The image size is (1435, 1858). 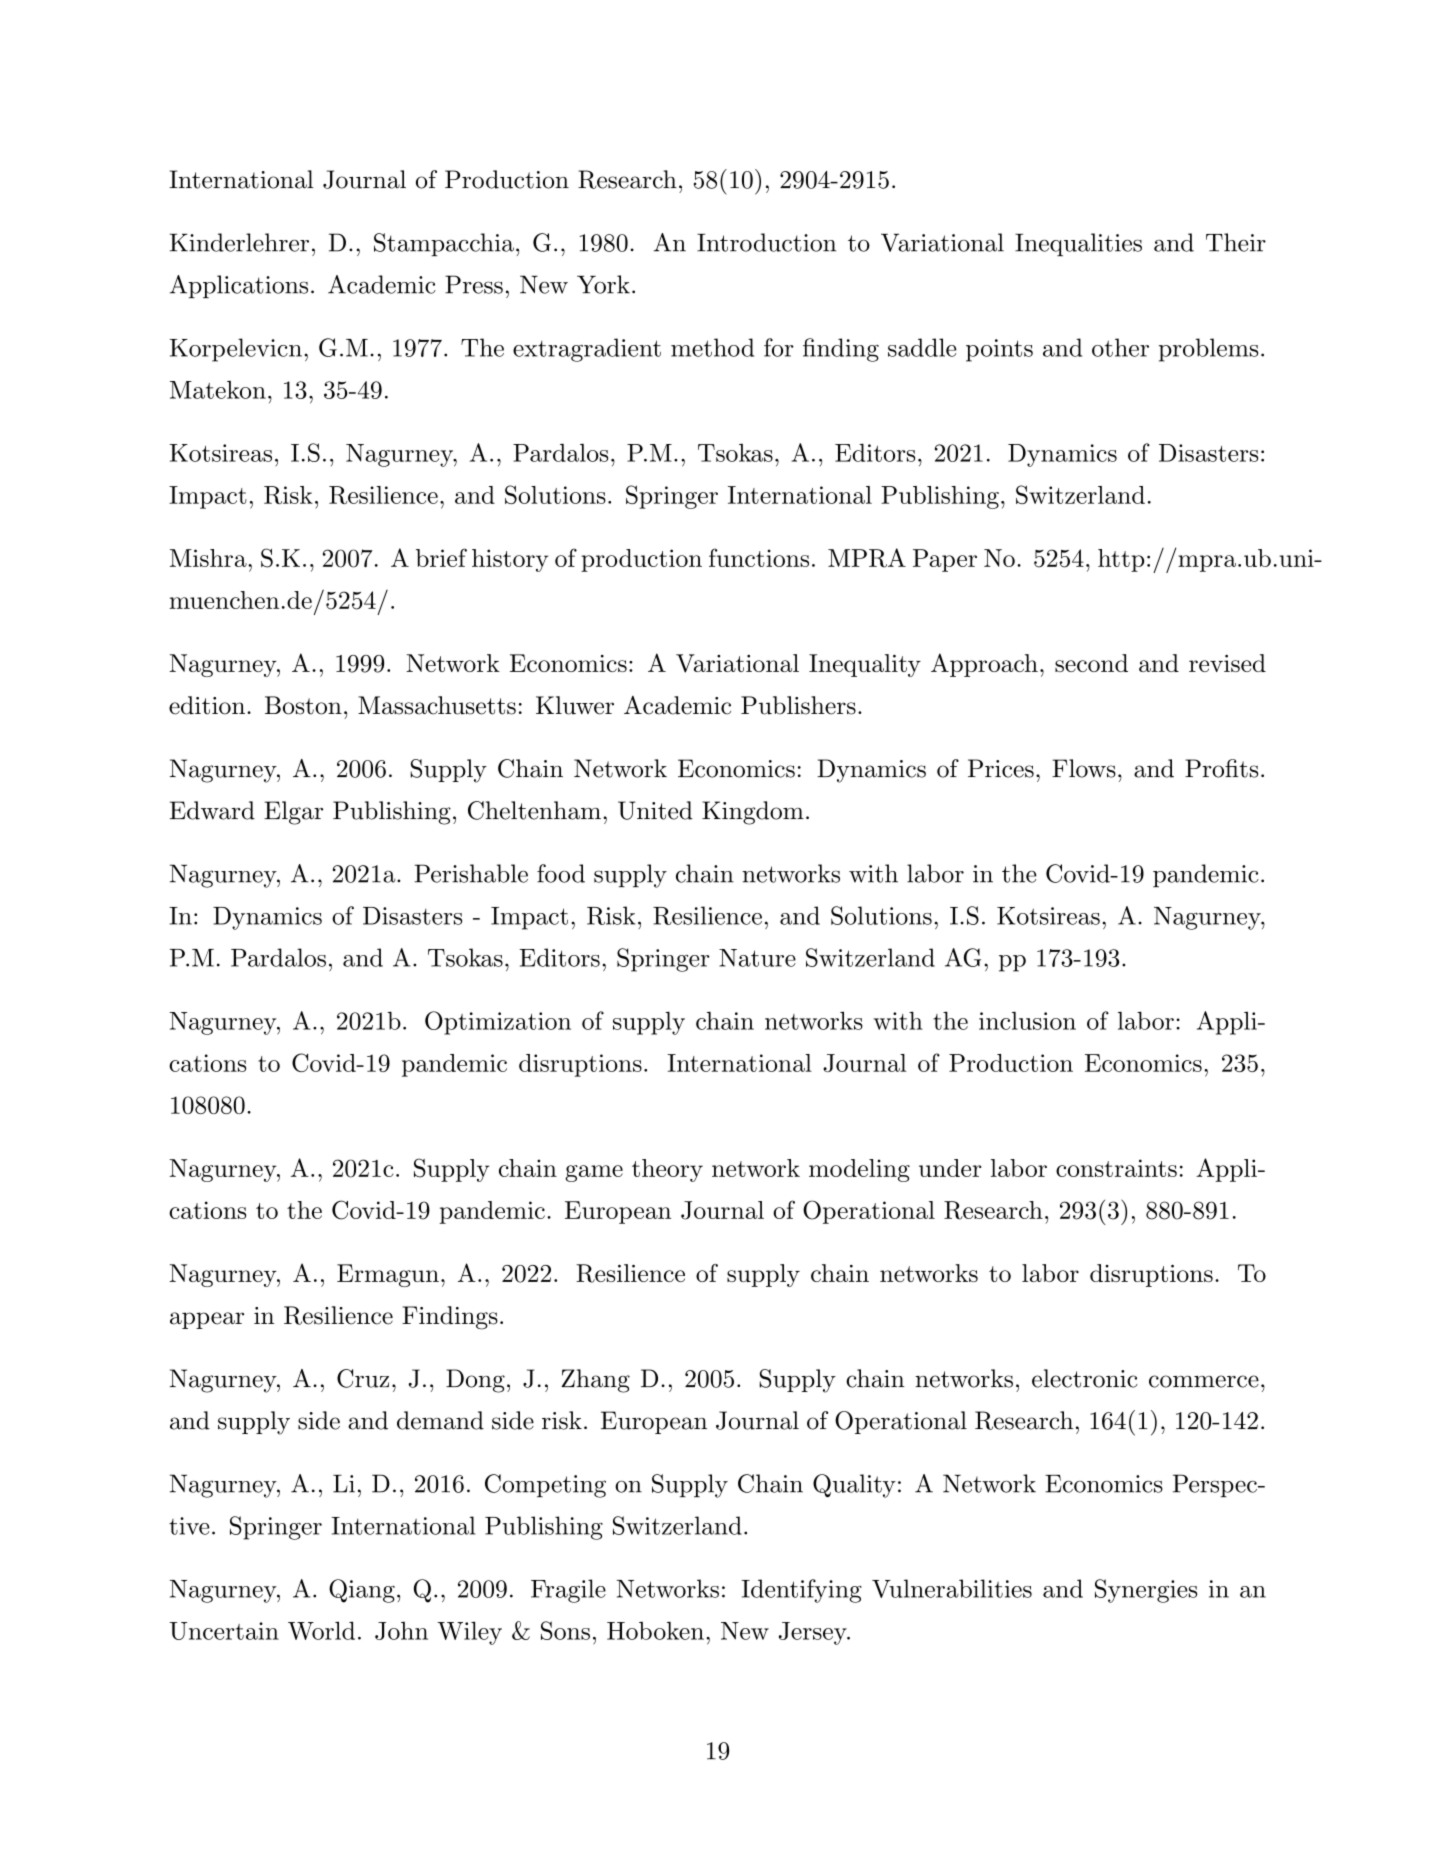 I want to click on second, so click(x=1091, y=663).
